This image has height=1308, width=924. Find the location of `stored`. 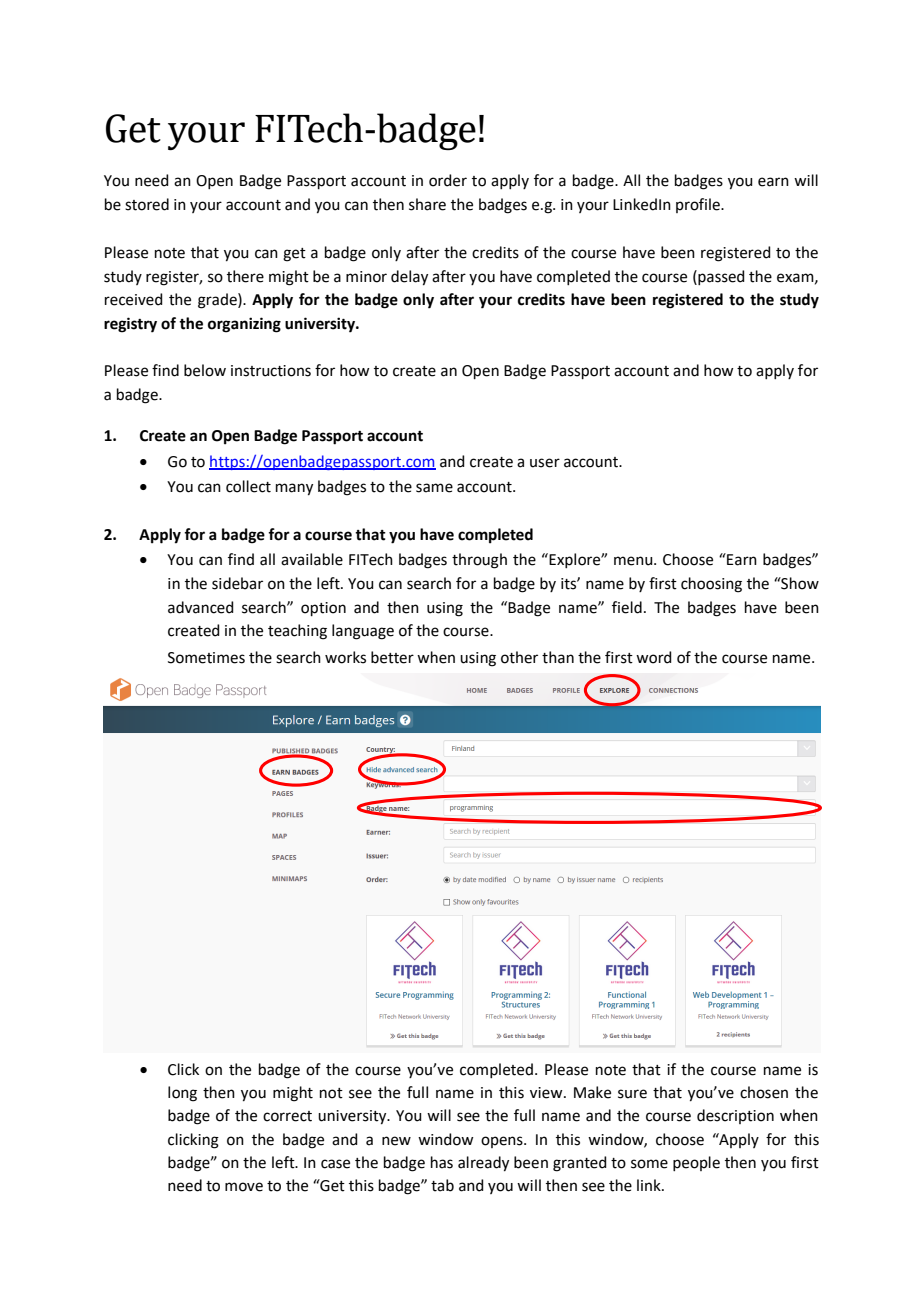

stored is located at coordinates (147, 204).
